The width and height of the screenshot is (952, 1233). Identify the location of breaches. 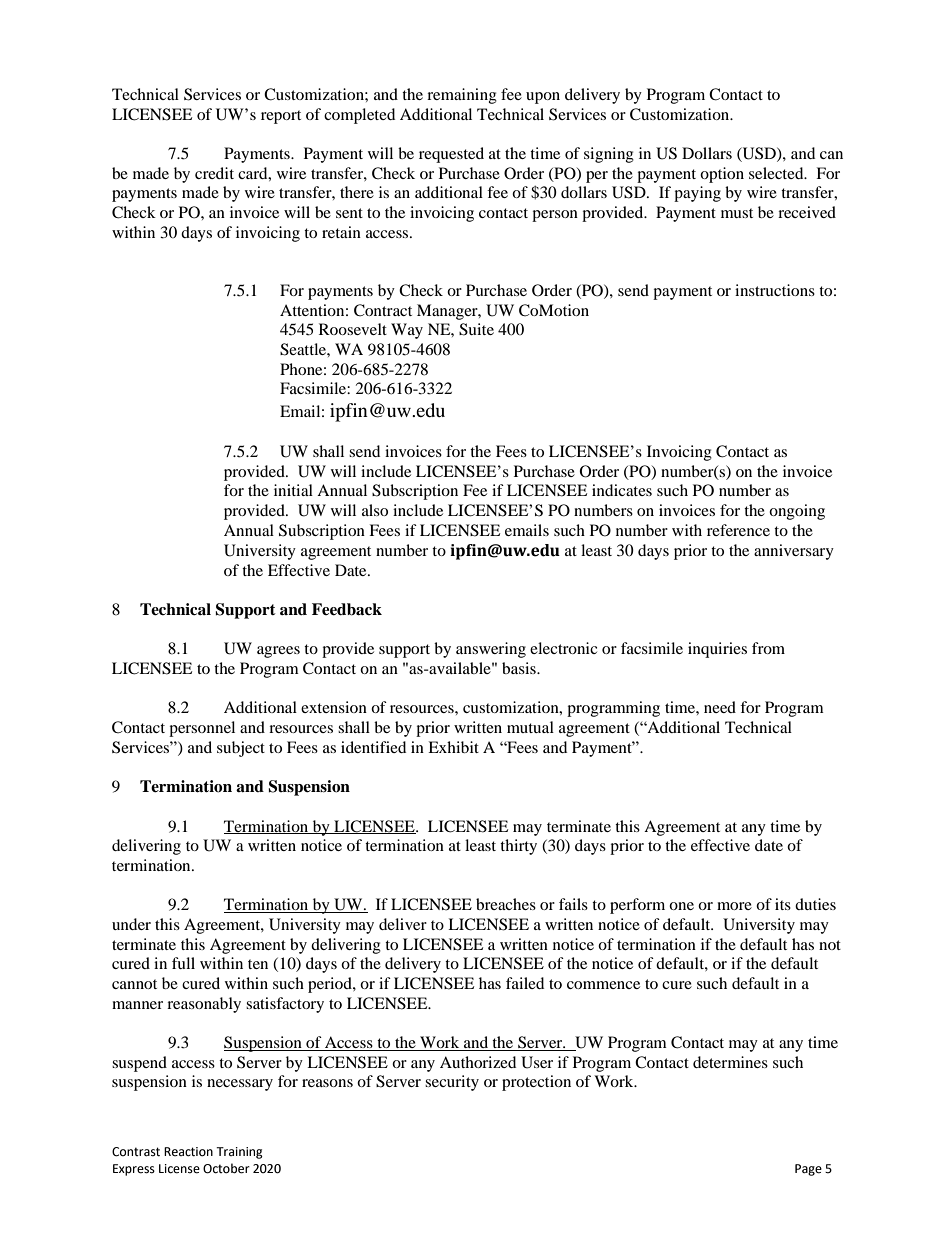
(506, 904).
